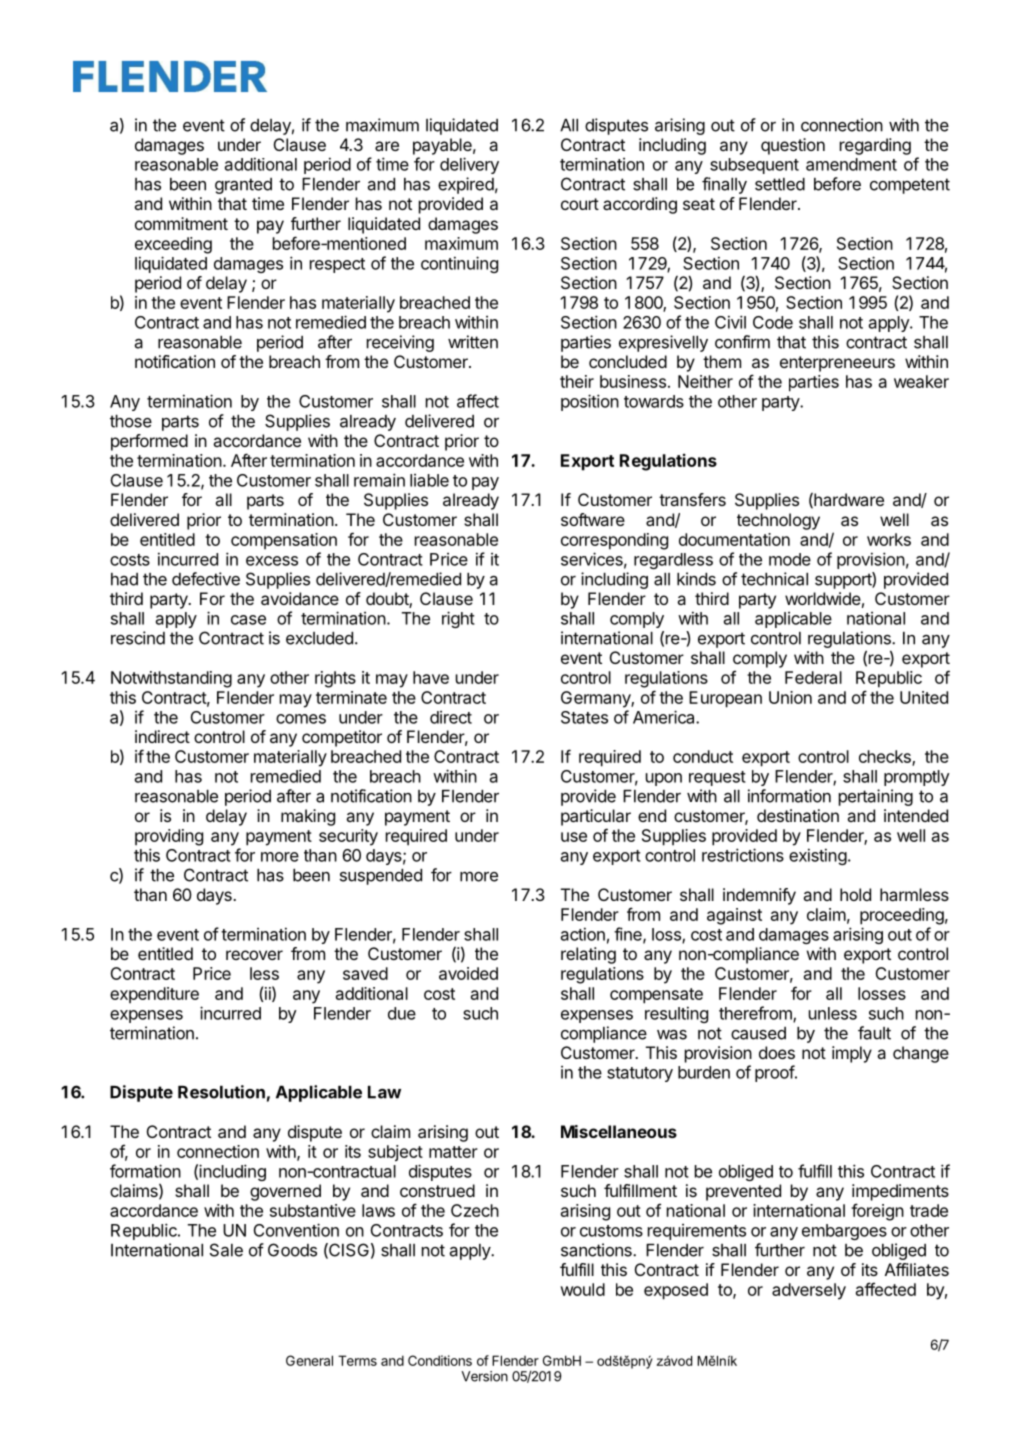 The width and height of the page is (1022, 1445). I want to click on recover, so click(254, 955).
